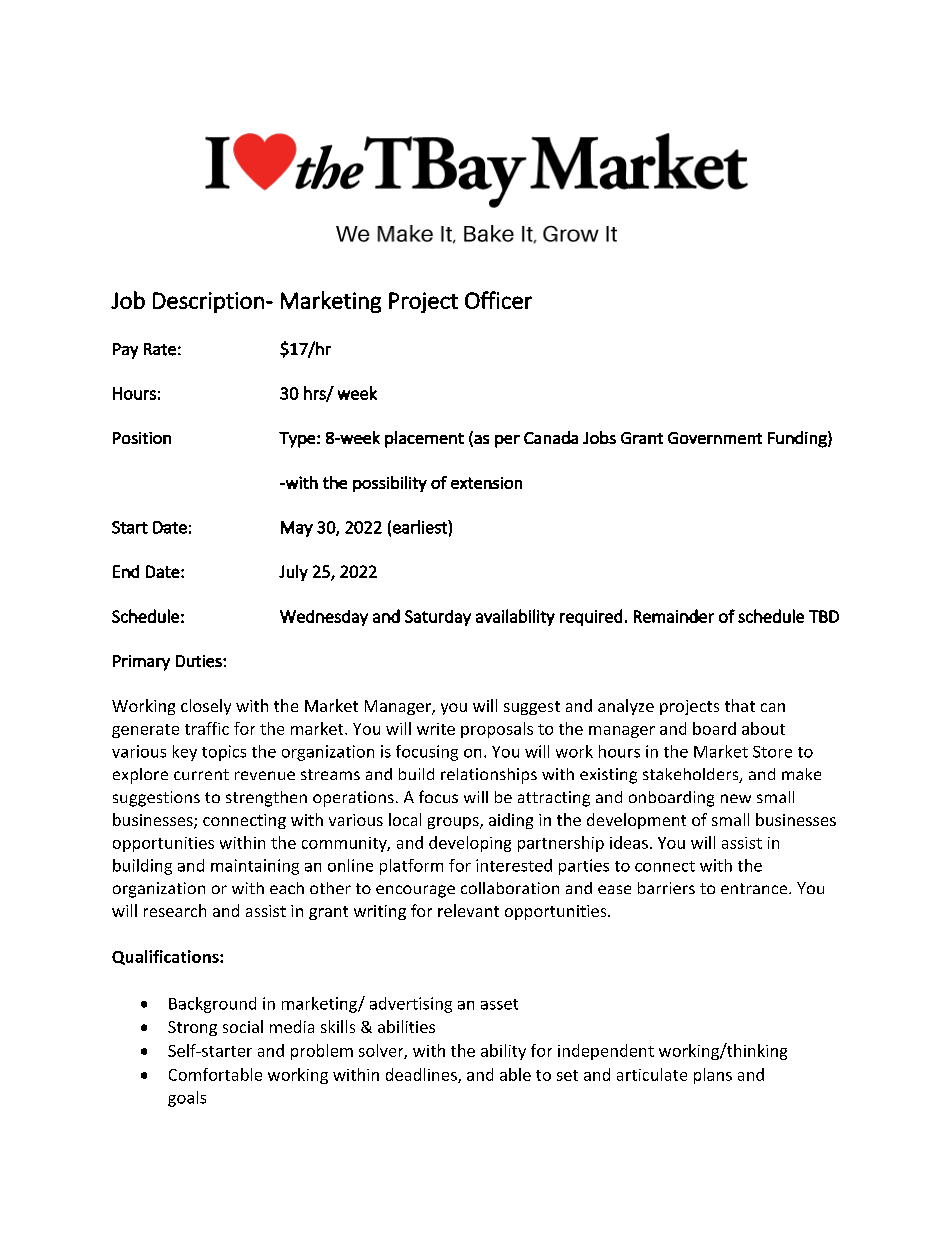  I want to click on entrance, so click(755, 888).
